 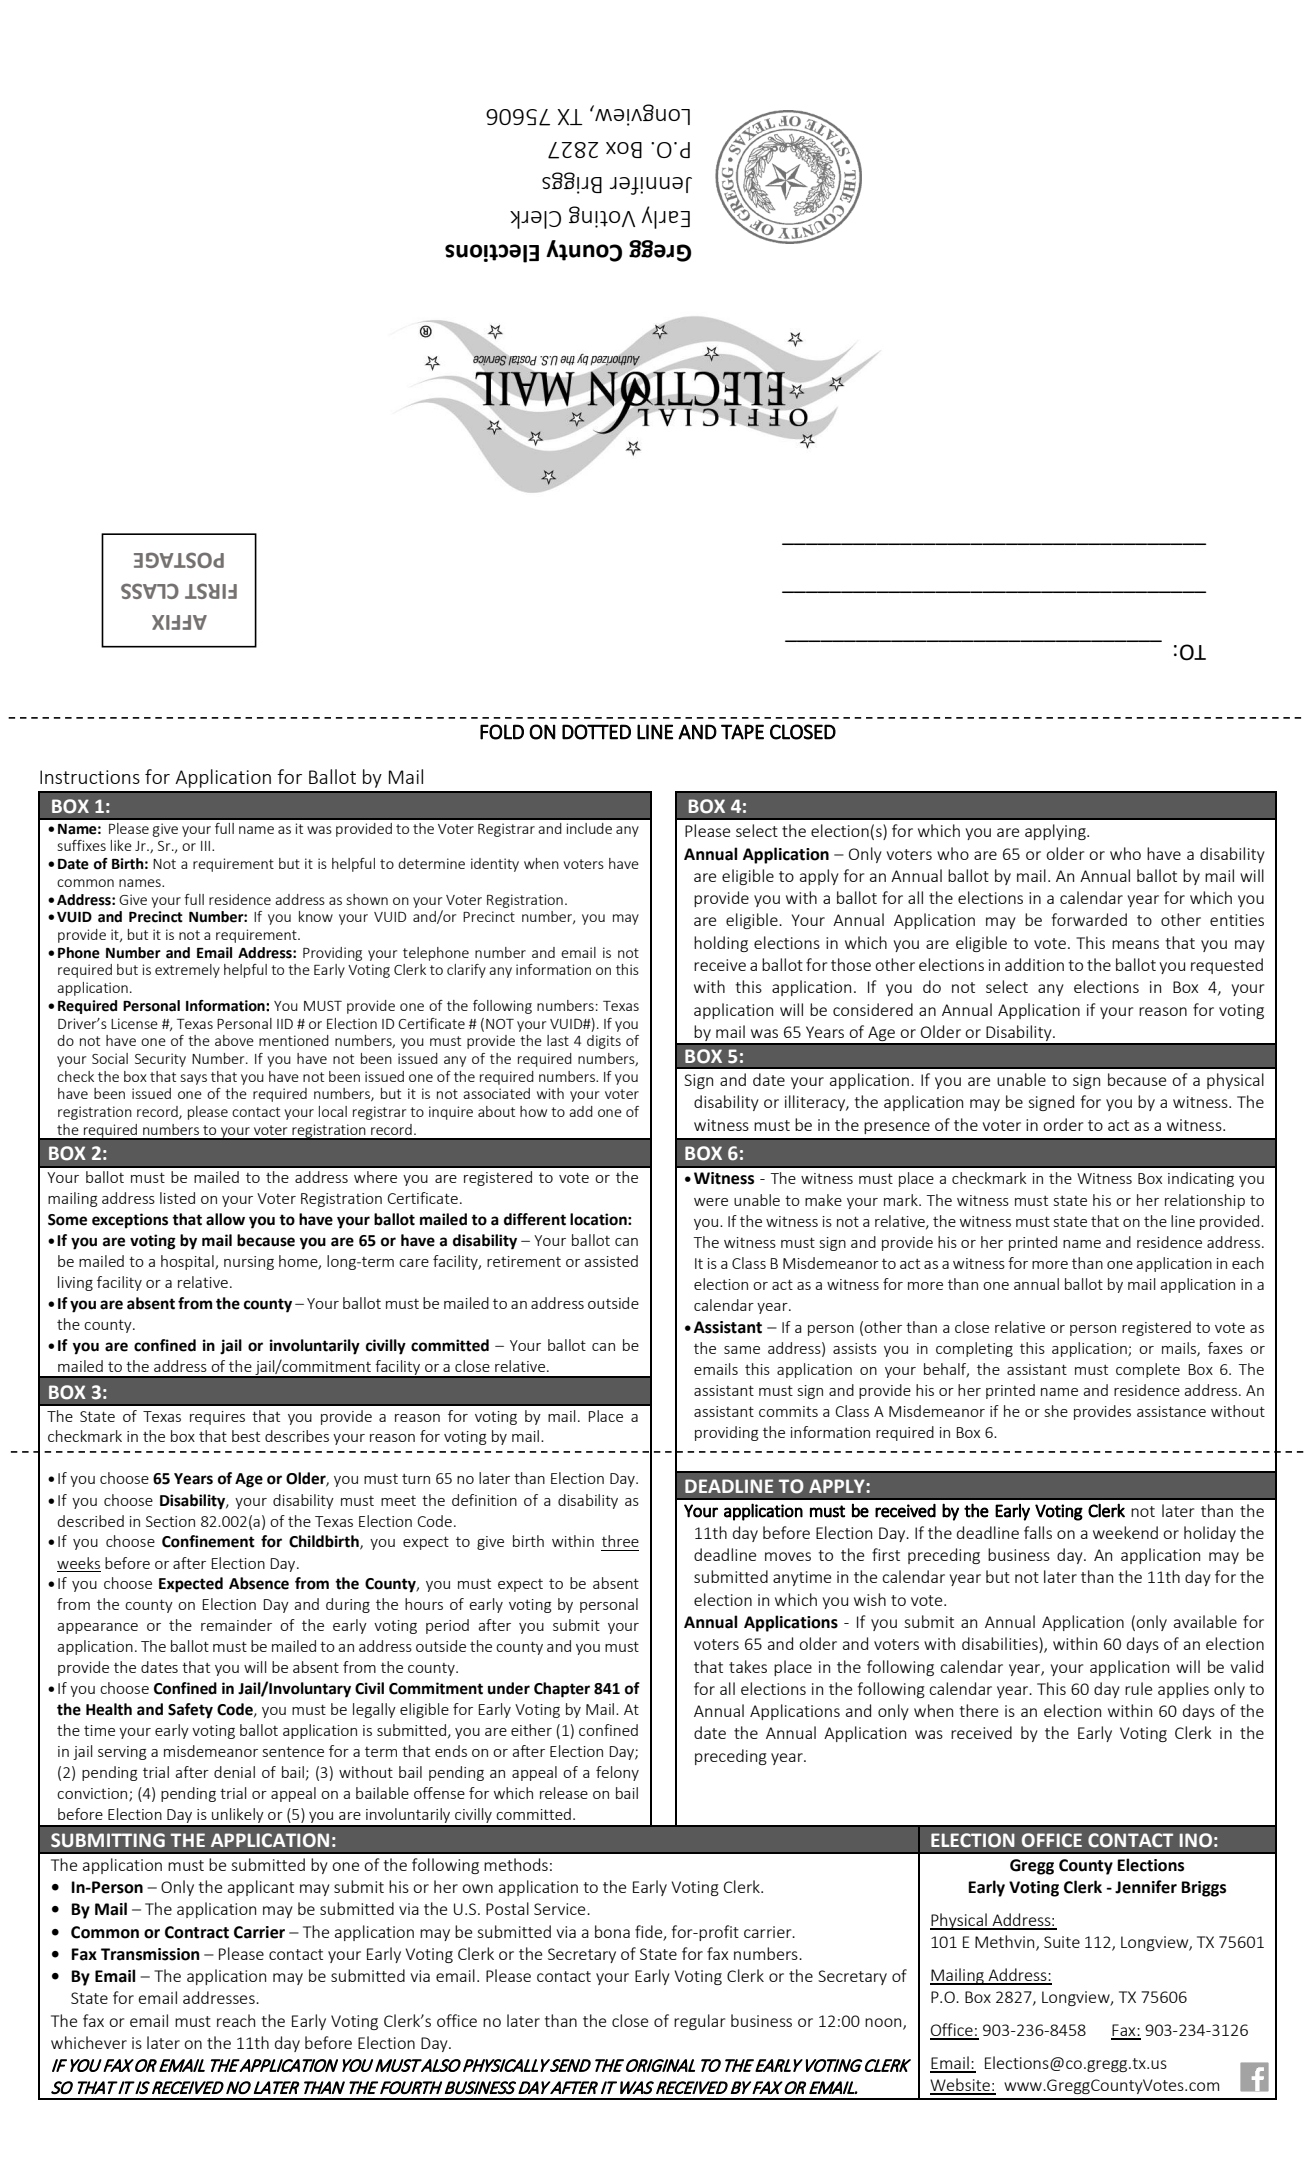 I want to click on listed, so click(x=177, y=1198).
